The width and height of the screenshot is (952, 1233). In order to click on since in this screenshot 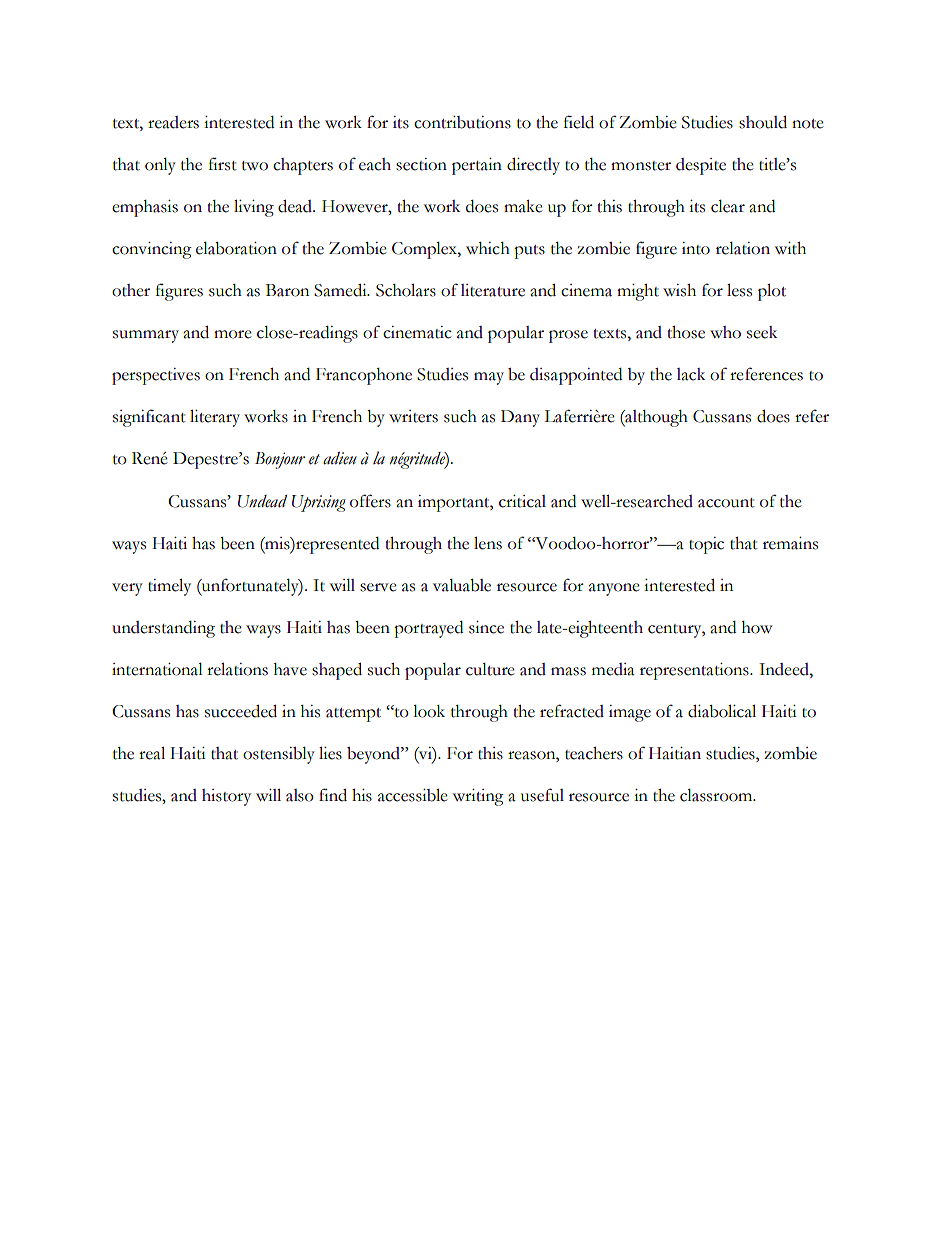, I will do `click(486, 627)`.
